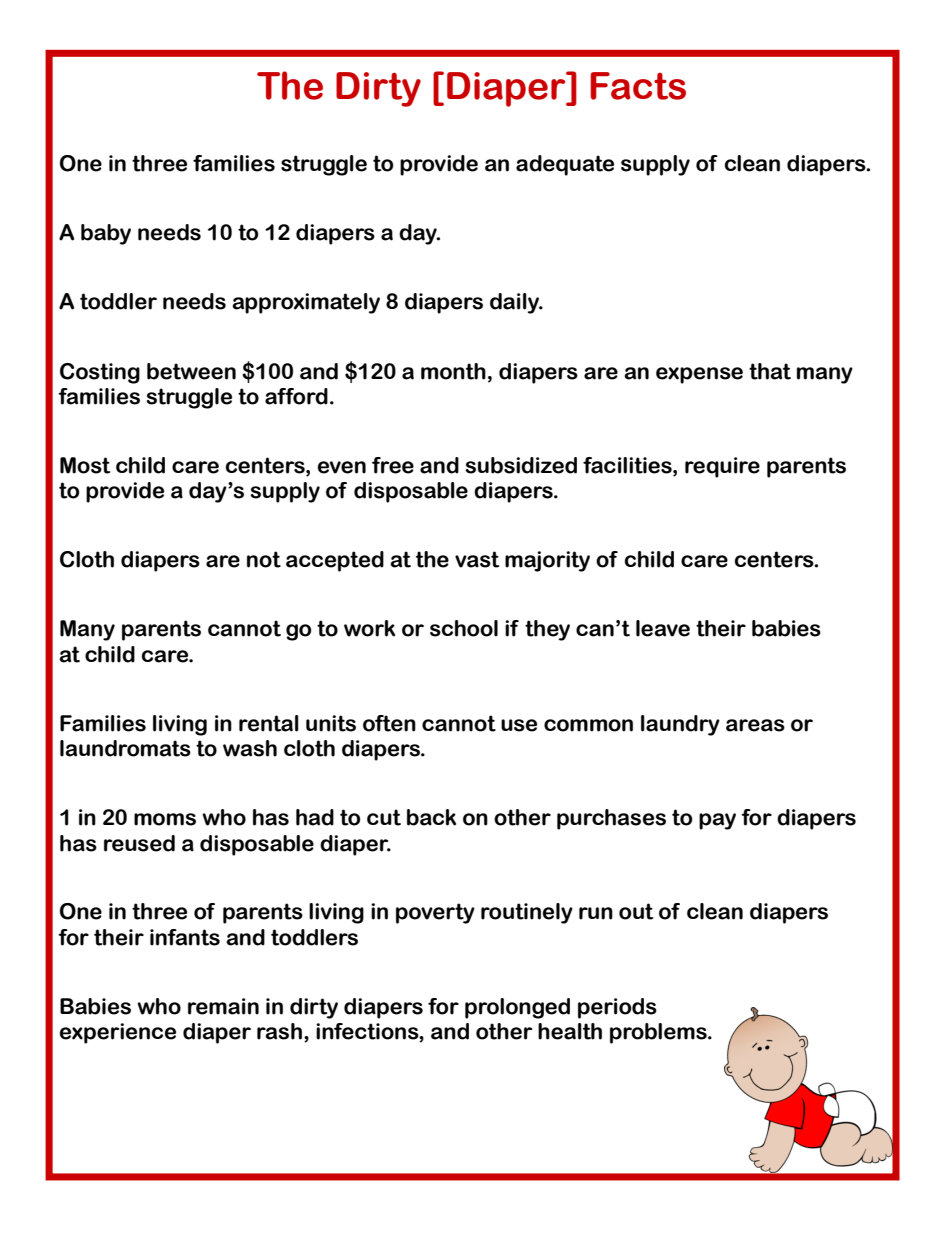 The image size is (952, 1233). What do you see at coordinates (223, 1006) in the document?
I see `remain` at bounding box center [223, 1006].
